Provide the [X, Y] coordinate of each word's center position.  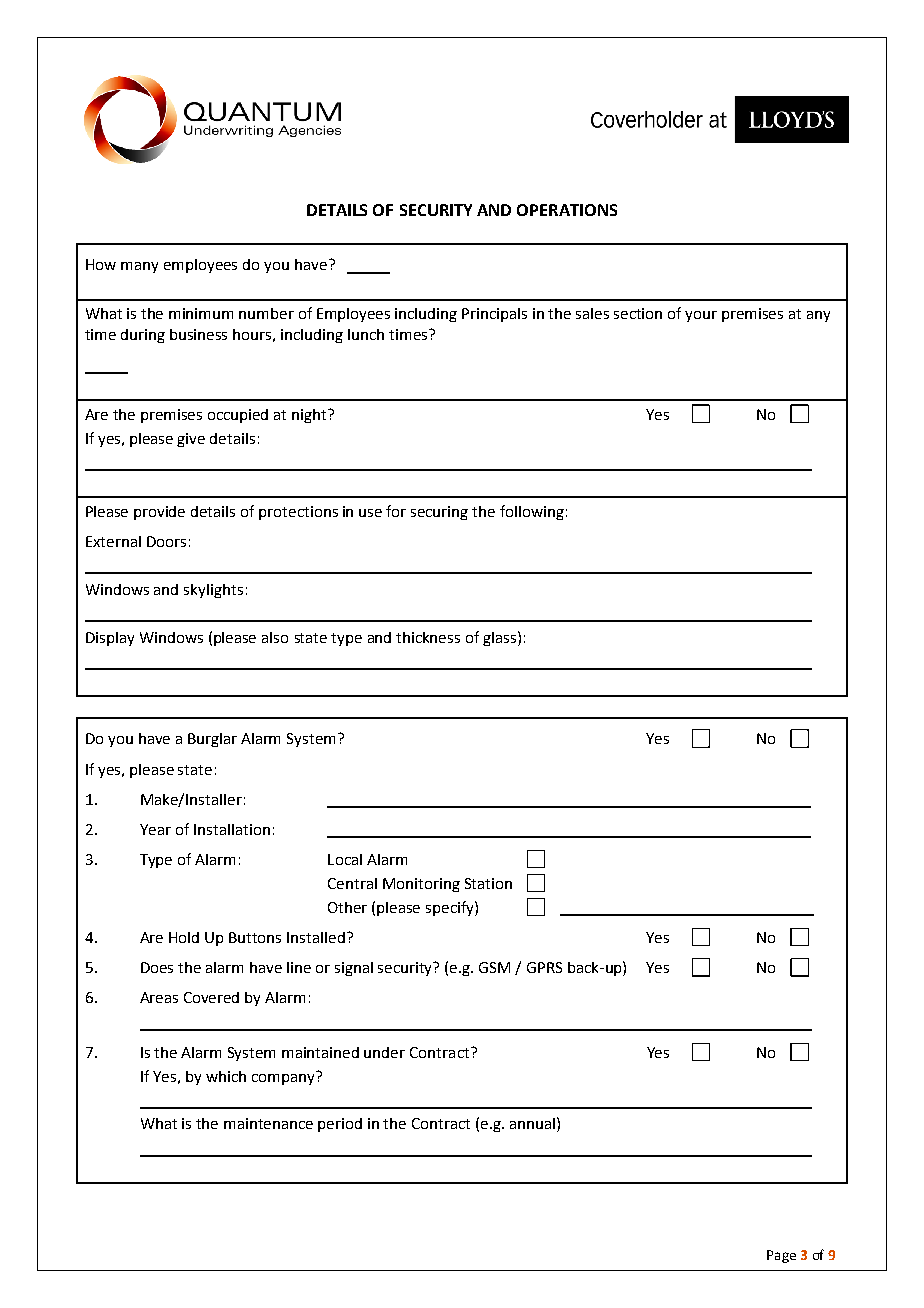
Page [781, 1256]
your [701, 316]
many [139, 267]
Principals [494, 315]
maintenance [268, 1123]
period [340, 1125]
